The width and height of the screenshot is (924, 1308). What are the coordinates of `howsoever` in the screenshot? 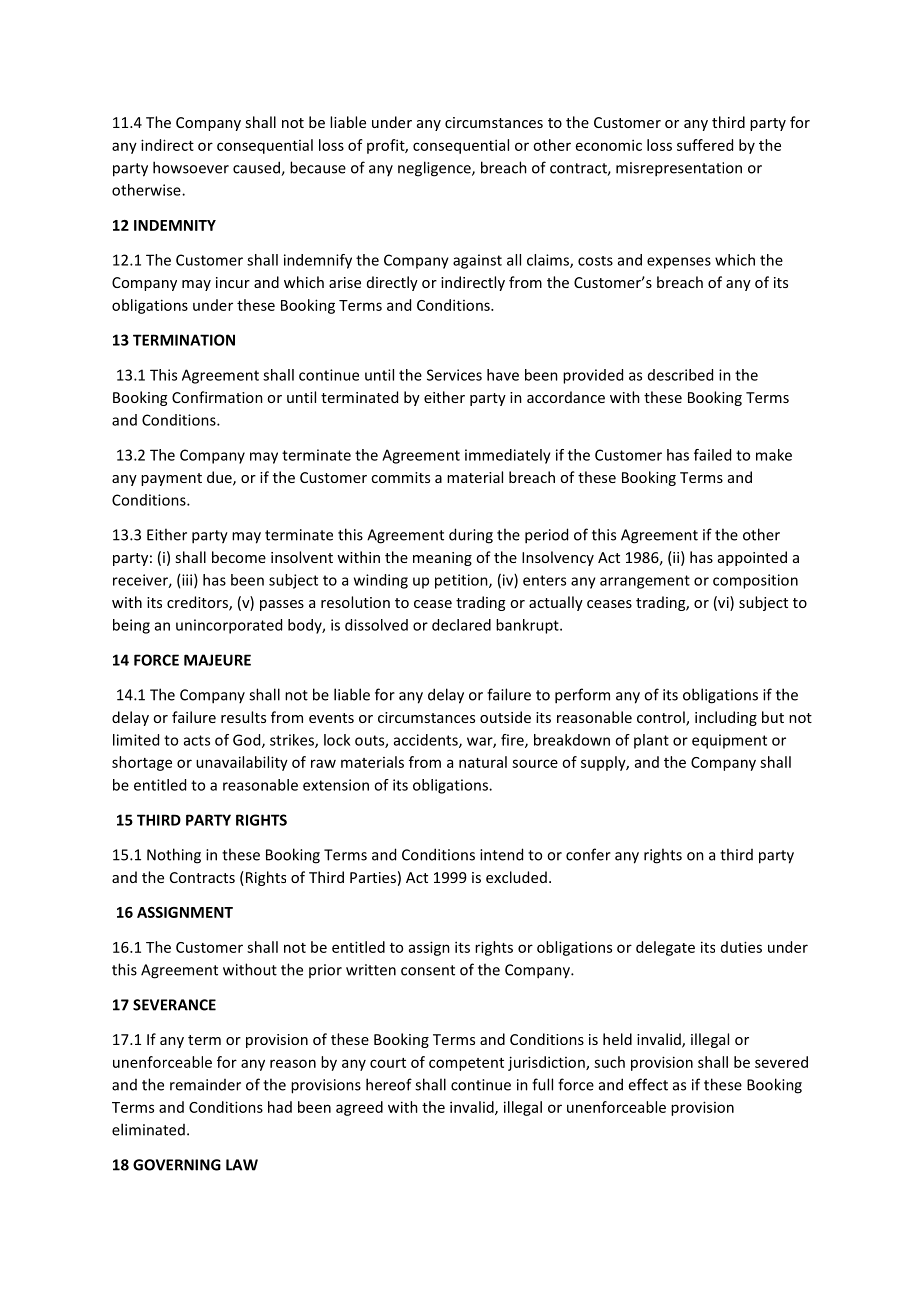 It's located at (191, 167).
